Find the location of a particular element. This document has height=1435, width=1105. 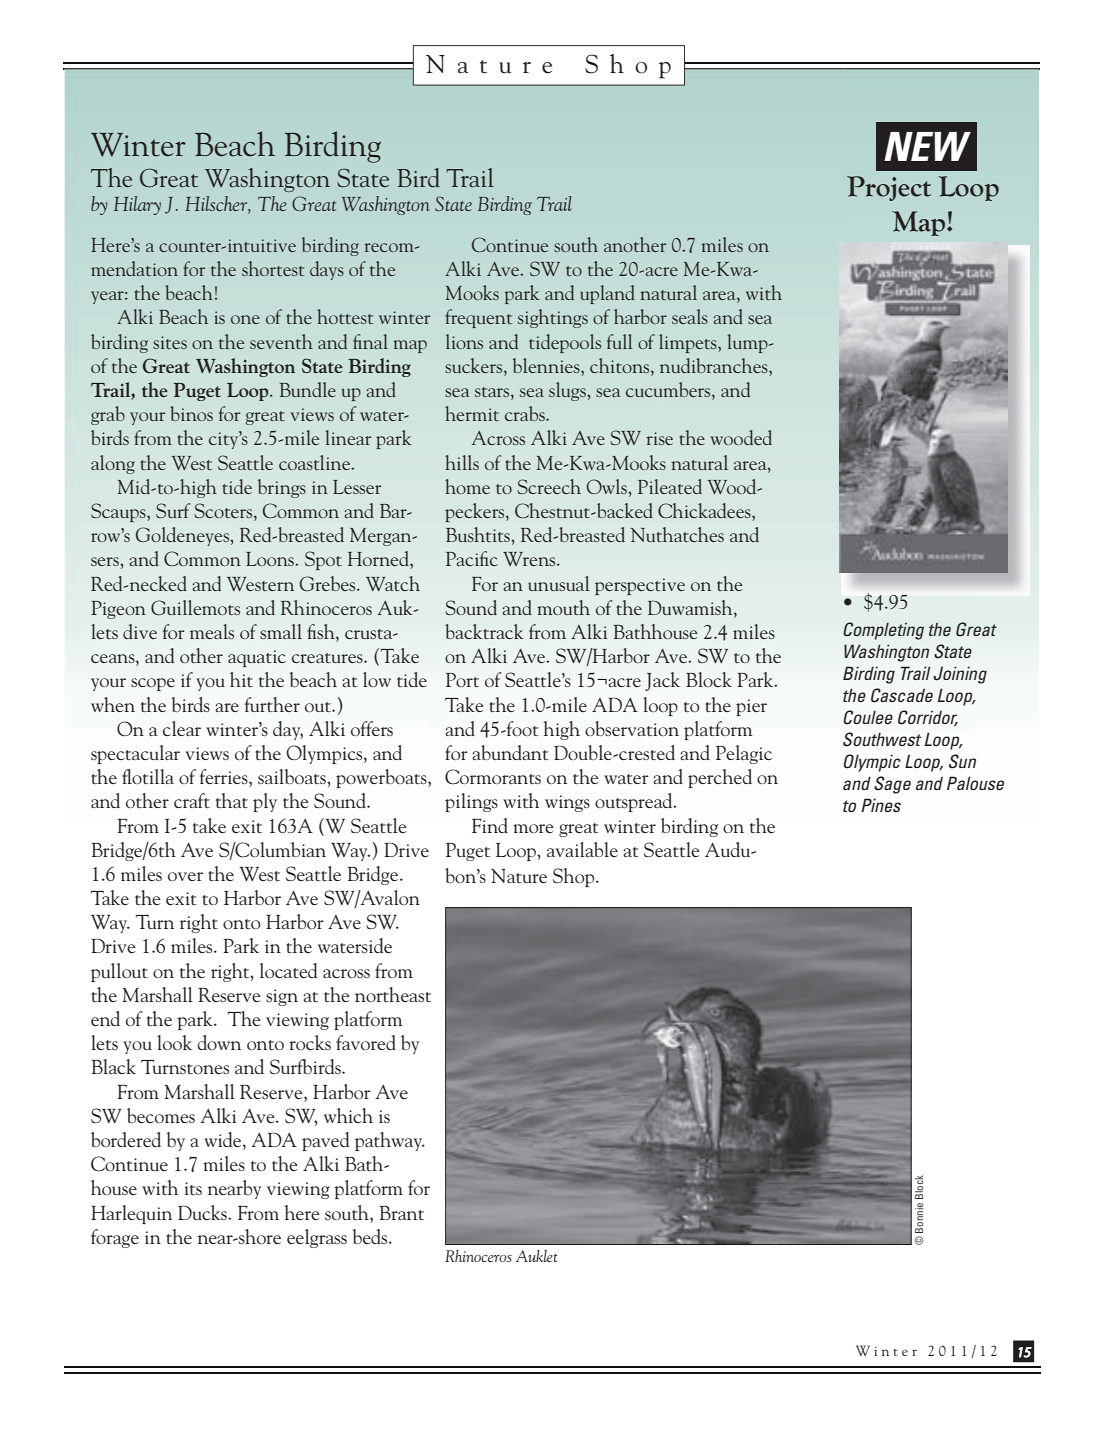

Project is located at coordinates (889, 188).
